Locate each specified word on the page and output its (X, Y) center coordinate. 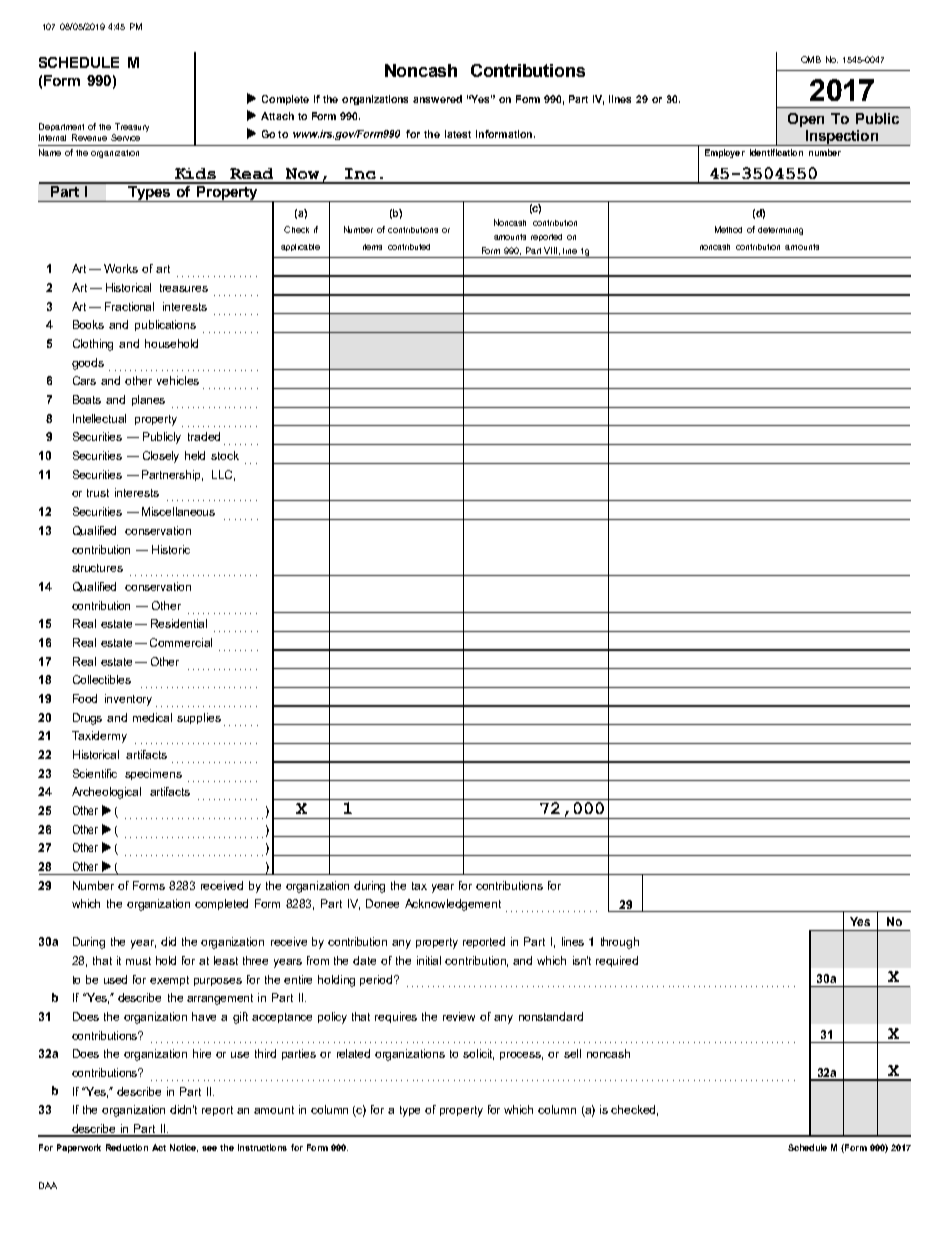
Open (806, 120)
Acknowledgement (453, 905)
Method (728, 229)
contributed (409, 247)
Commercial (181, 642)
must (138, 961)
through (620, 943)
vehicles (178, 380)
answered (437, 99)
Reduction (127, 1147)
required (617, 961)
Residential (179, 623)
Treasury (131, 129)
